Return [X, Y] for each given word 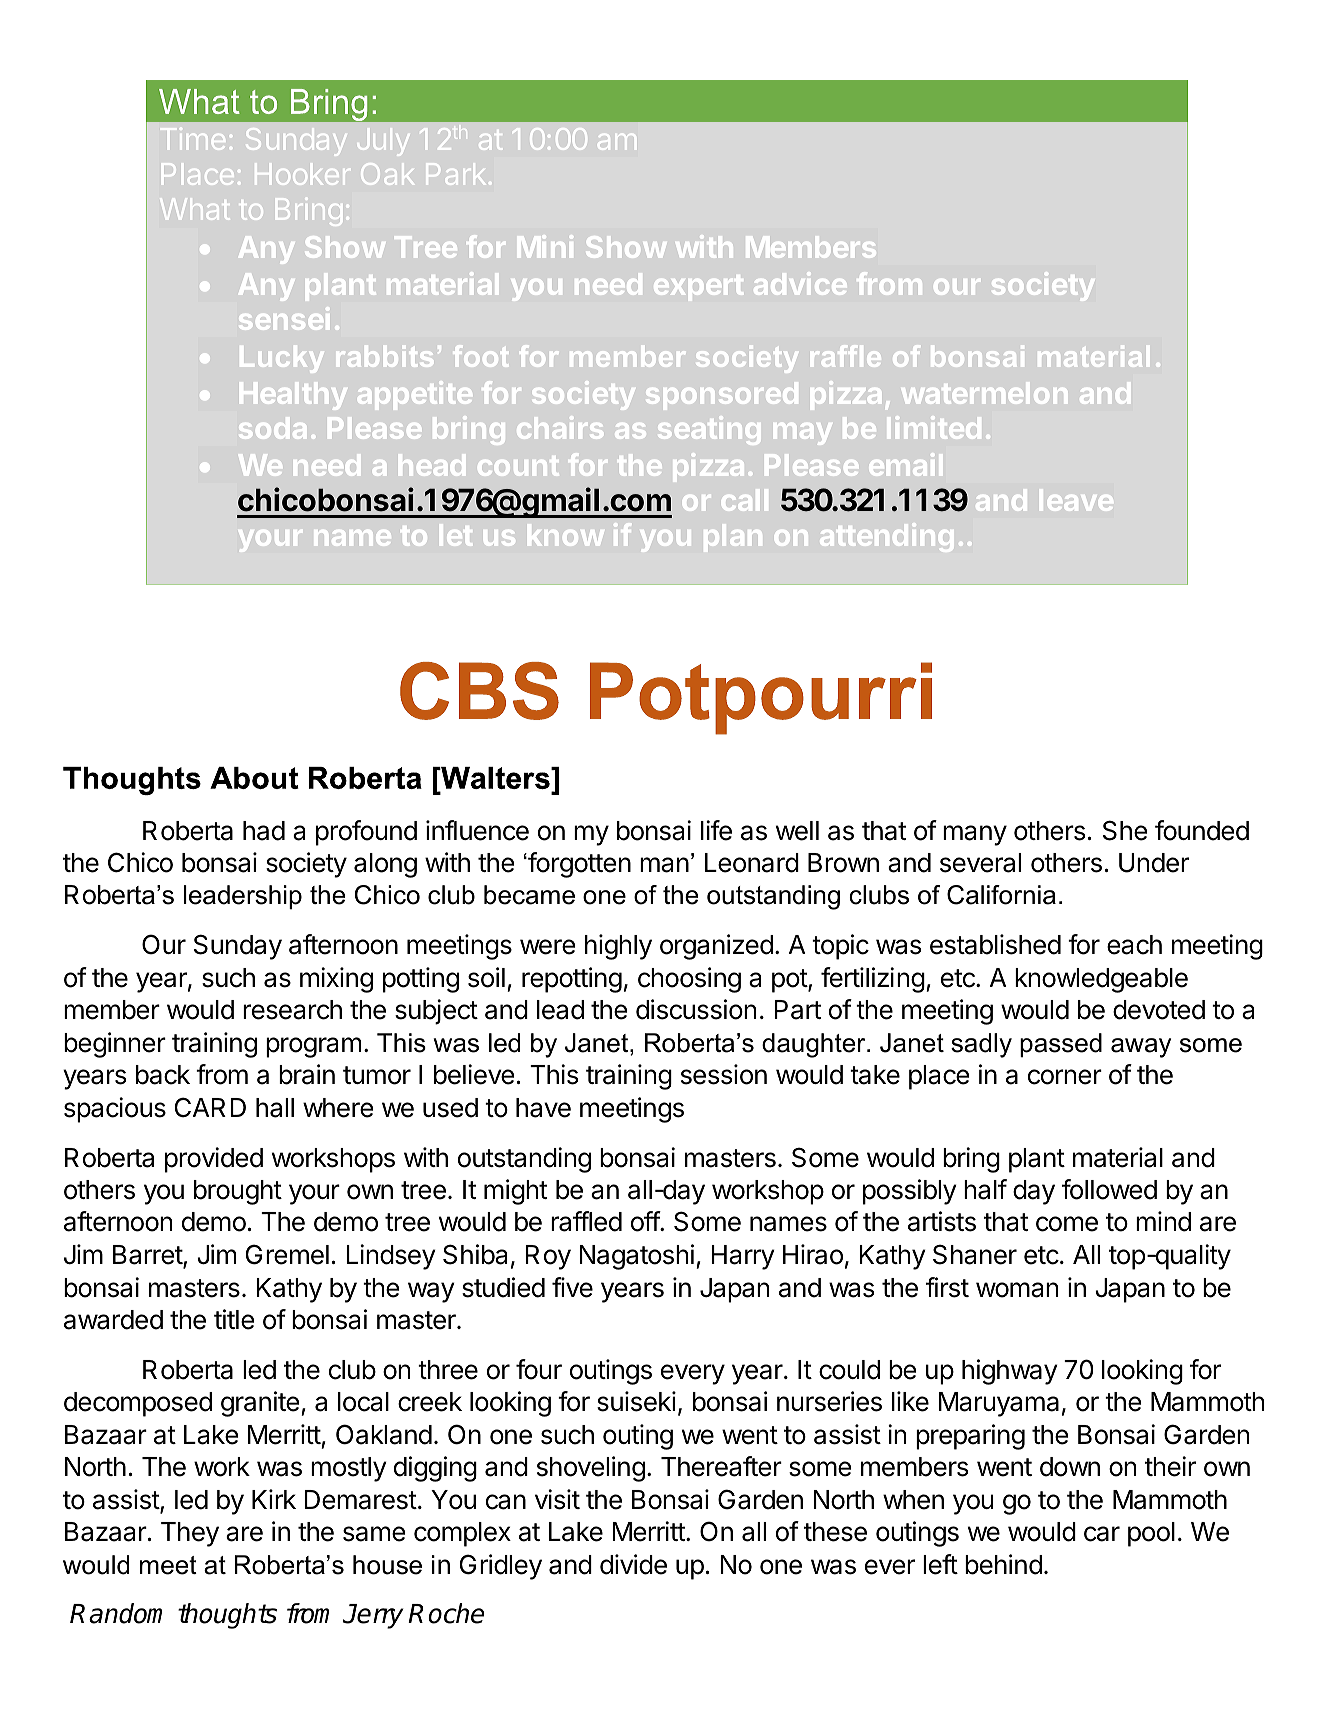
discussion [696, 1009]
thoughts [227, 1616]
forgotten [578, 865]
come [1067, 1224]
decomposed [138, 1404]
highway [1010, 1372]
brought [238, 1192]
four [539, 1369]
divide [633, 1564]
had [264, 831]
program [313, 1047]
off [646, 1221]
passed [1061, 1045]
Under [1154, 863]
